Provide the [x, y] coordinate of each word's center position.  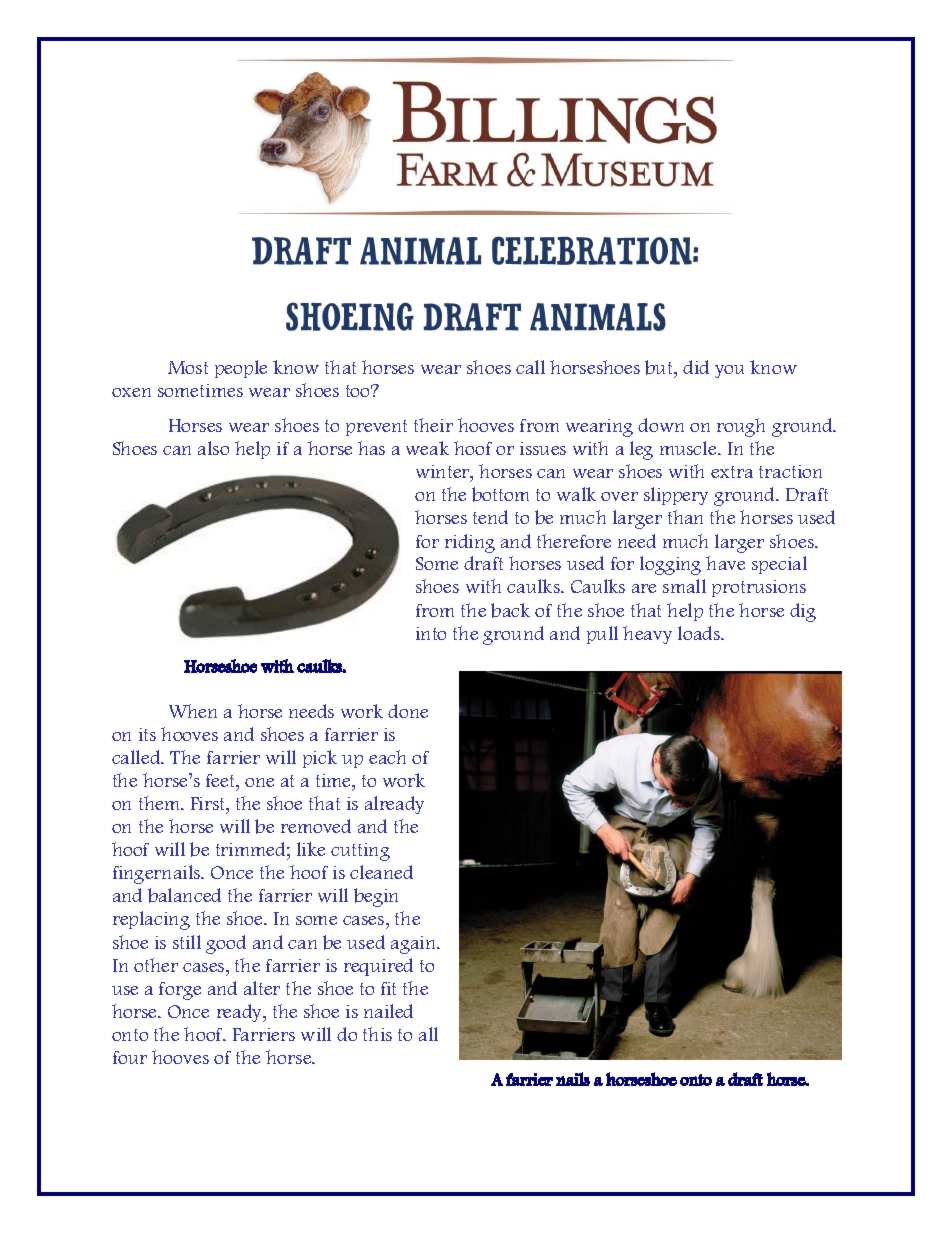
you [729, 371]
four [130, 1057]
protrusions [759, 588]
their [433, 425]
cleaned [381, 872]
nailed [388, 1011]
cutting [360, 852]
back [510, 610]
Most [188, 367]
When [193, 711]
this [377, 1034]
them [160, 803]
